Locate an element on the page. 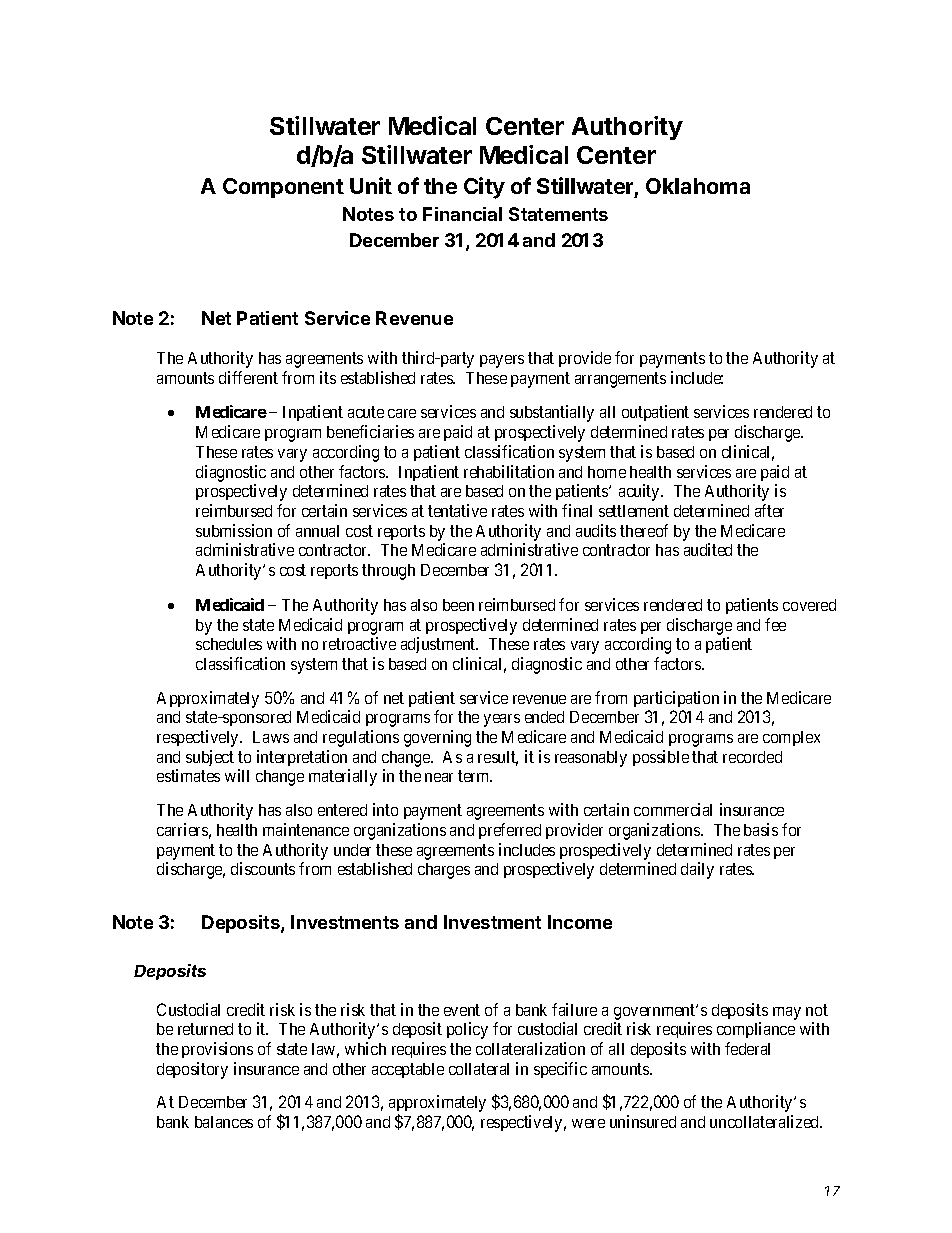  Component is located at coordinates (283, 188).
